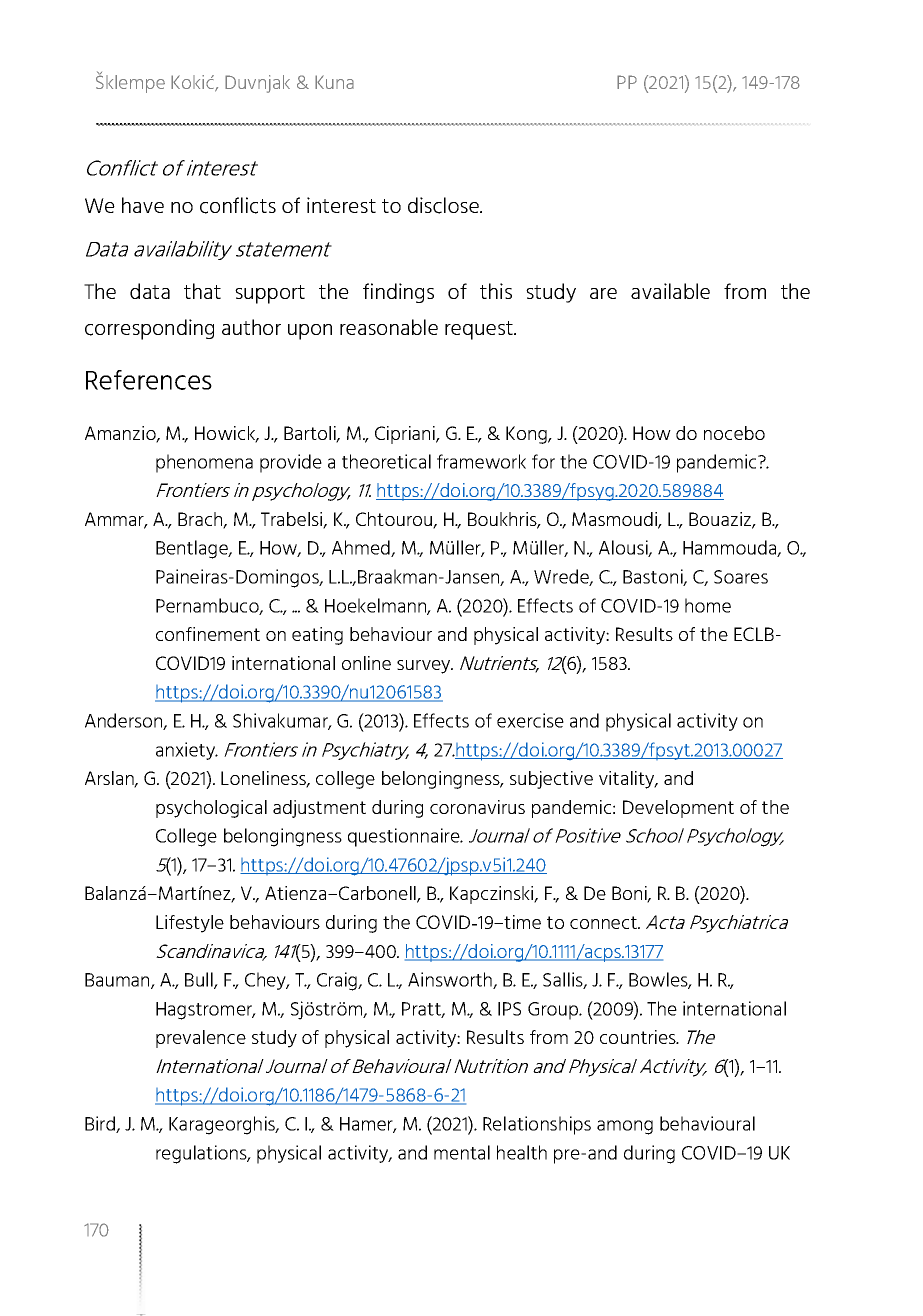  What do you see at coordinates (708, 605) in the image?
I see `home` at bounding box center [708, 605].
